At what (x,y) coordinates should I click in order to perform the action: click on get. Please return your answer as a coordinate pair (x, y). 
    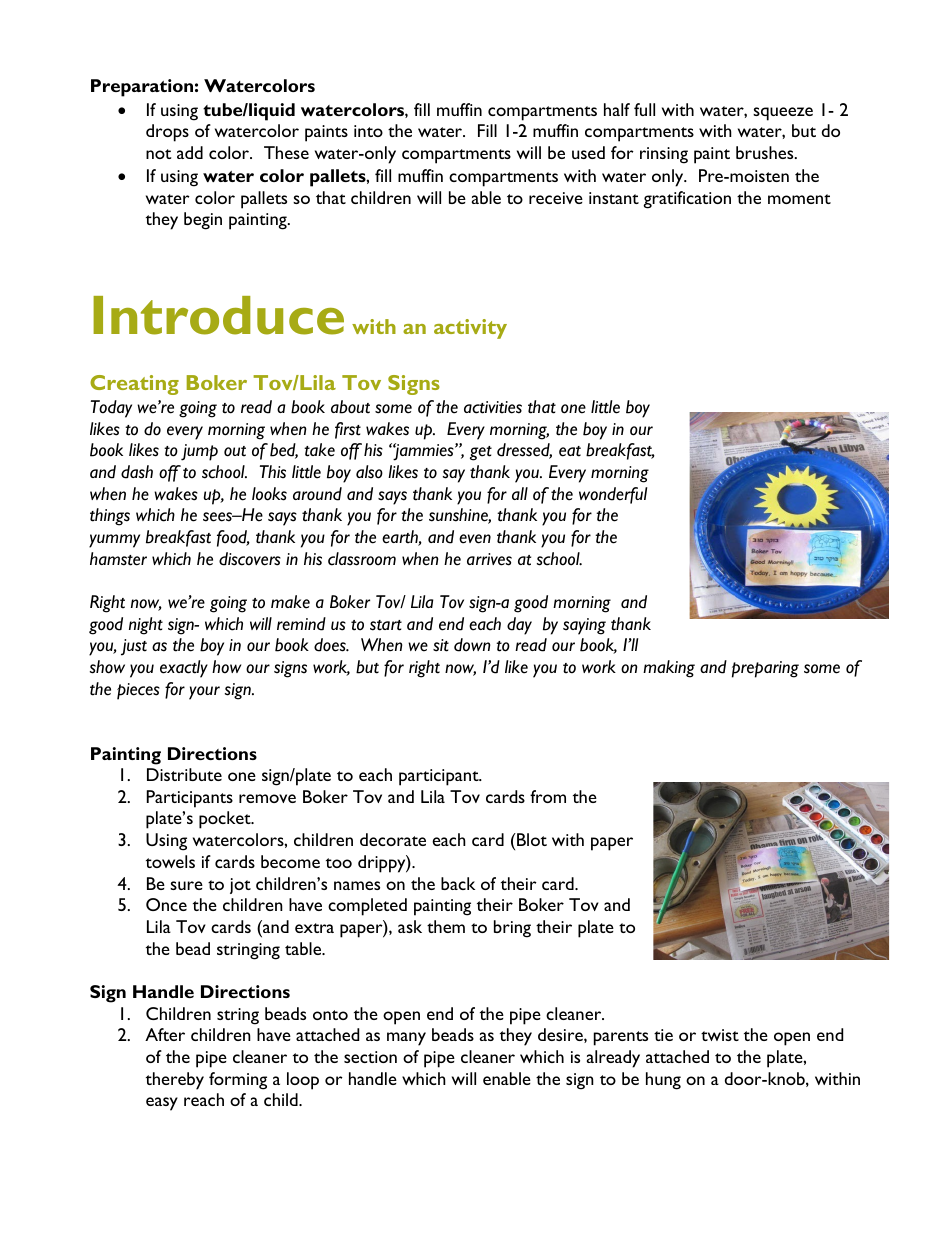
    Looking at the image, I should click on (481, 453).
